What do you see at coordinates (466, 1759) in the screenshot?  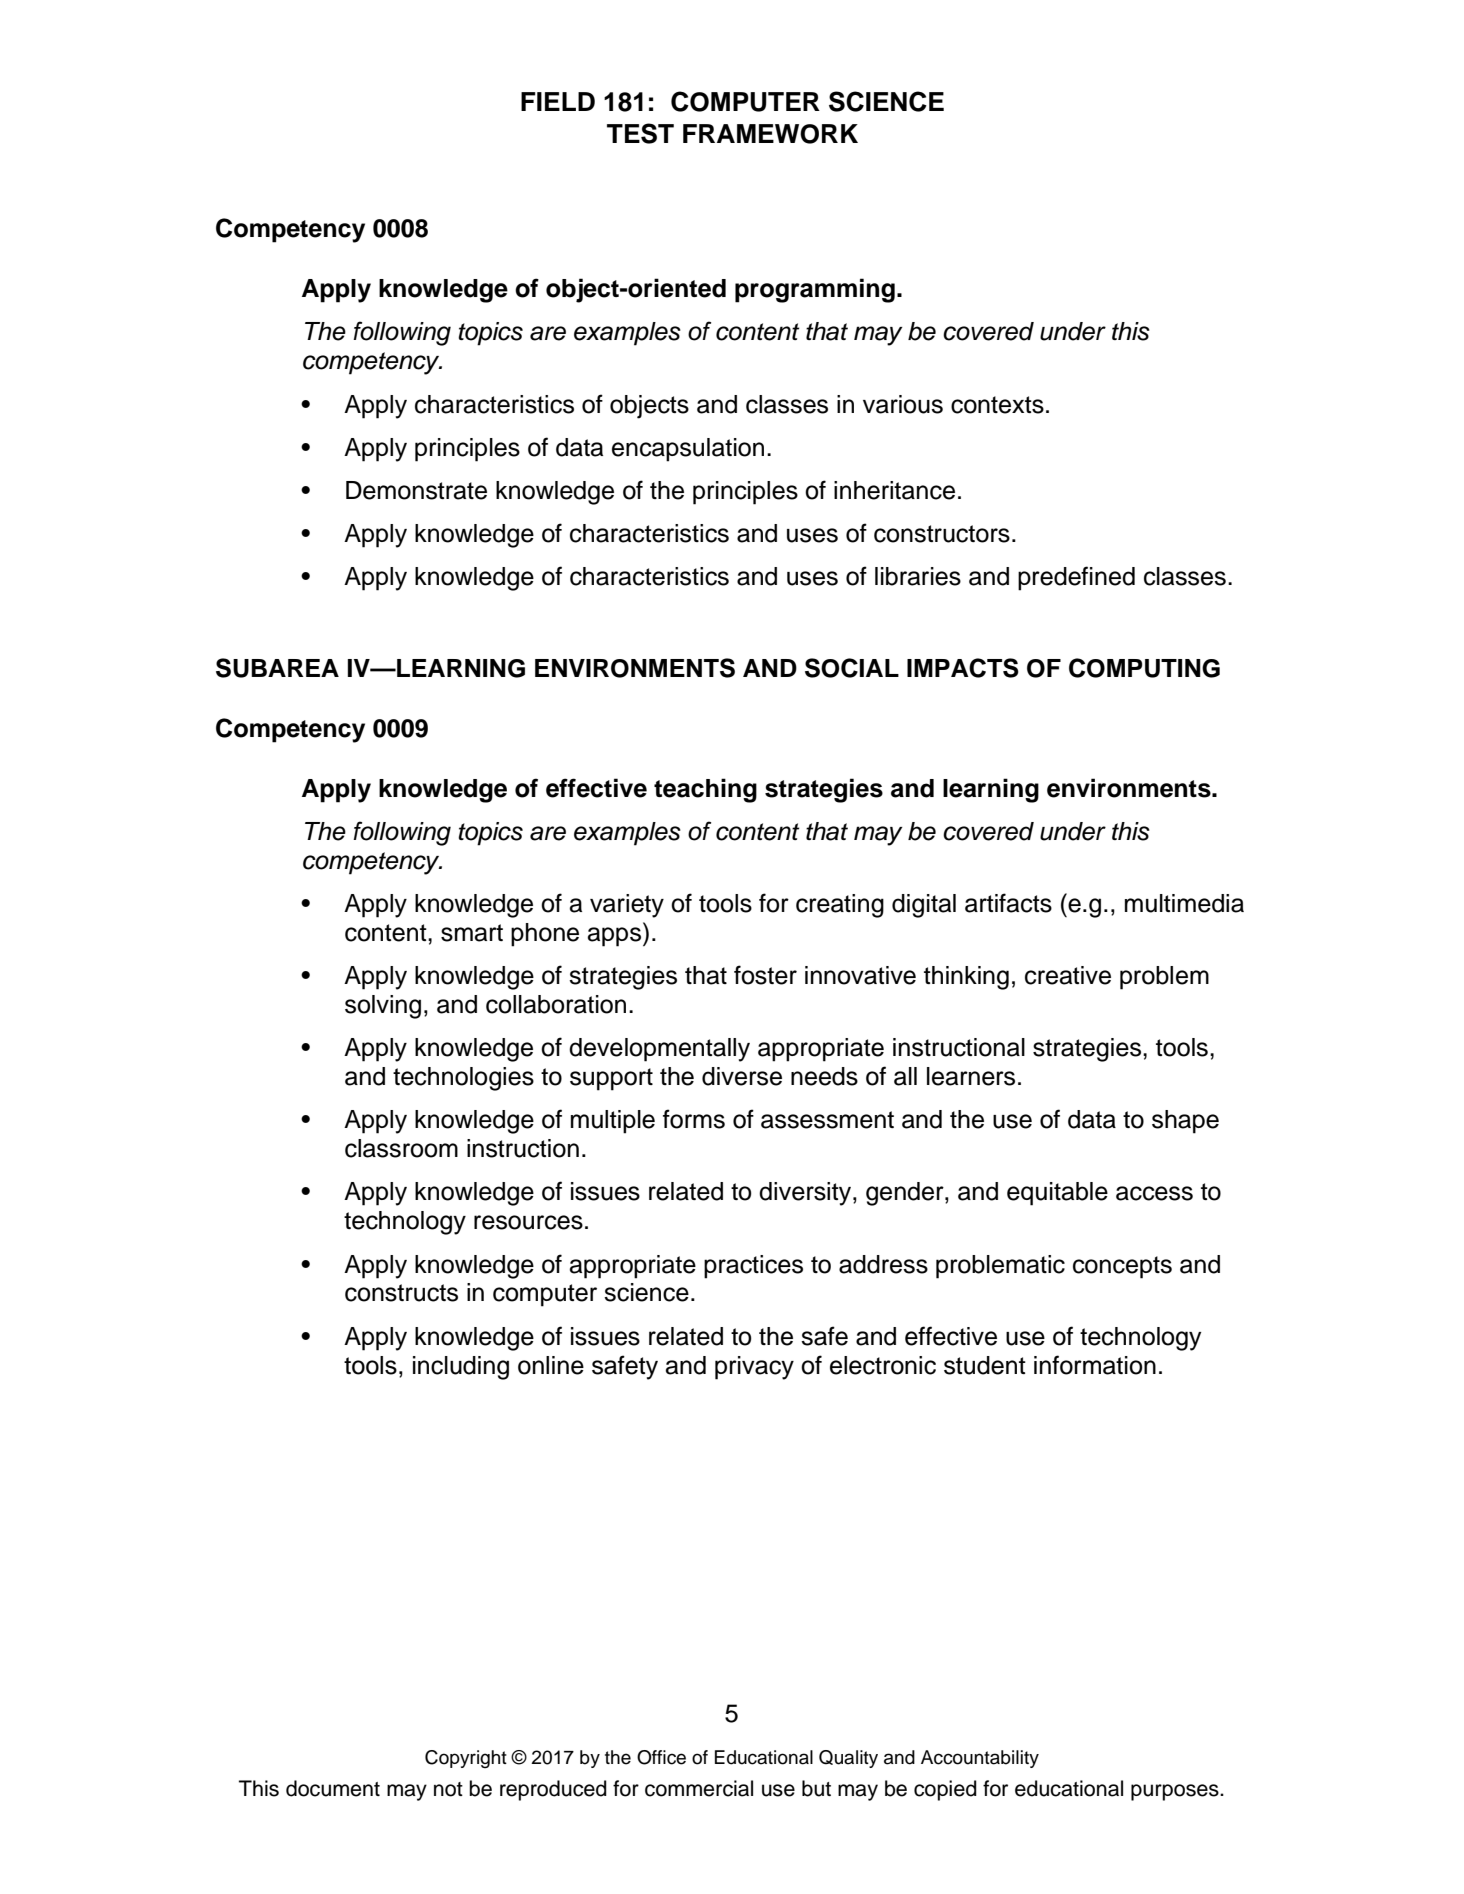 I see `Copyright` at bounding box center [466, 1759].
